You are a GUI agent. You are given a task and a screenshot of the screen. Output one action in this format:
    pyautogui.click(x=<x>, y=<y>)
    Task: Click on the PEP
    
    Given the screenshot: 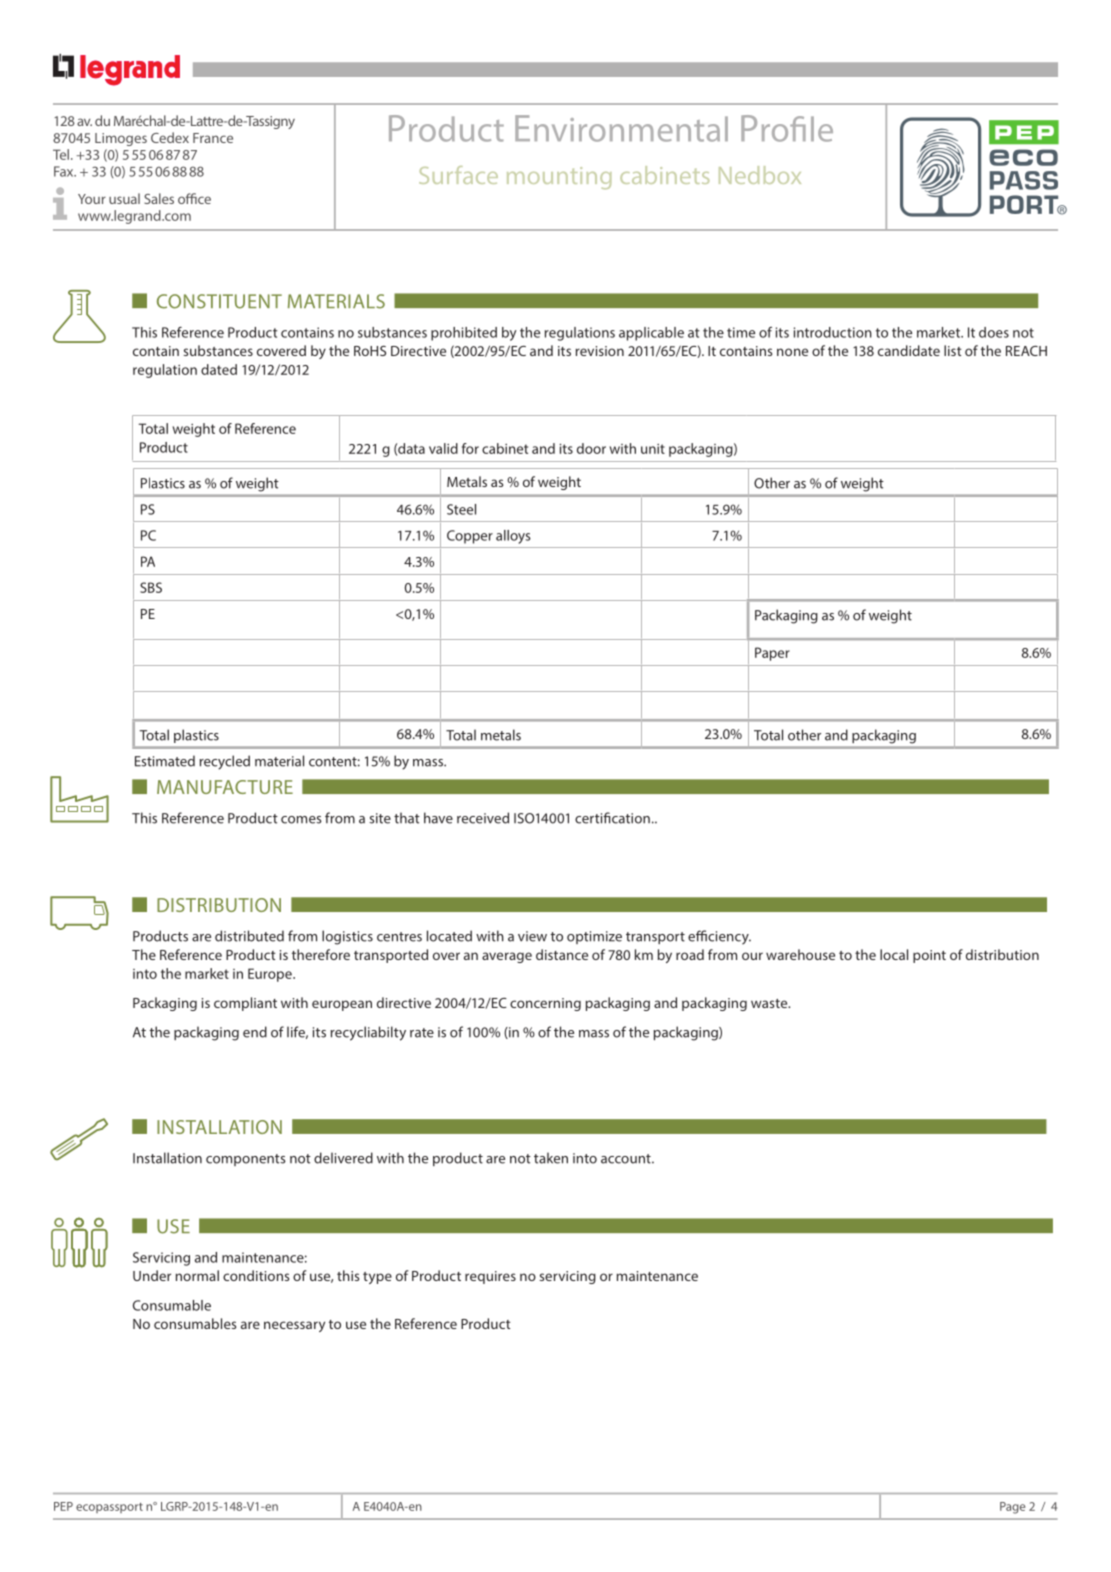 What is the action you would take?
    pyautogui.click(x=63, y=1506)
